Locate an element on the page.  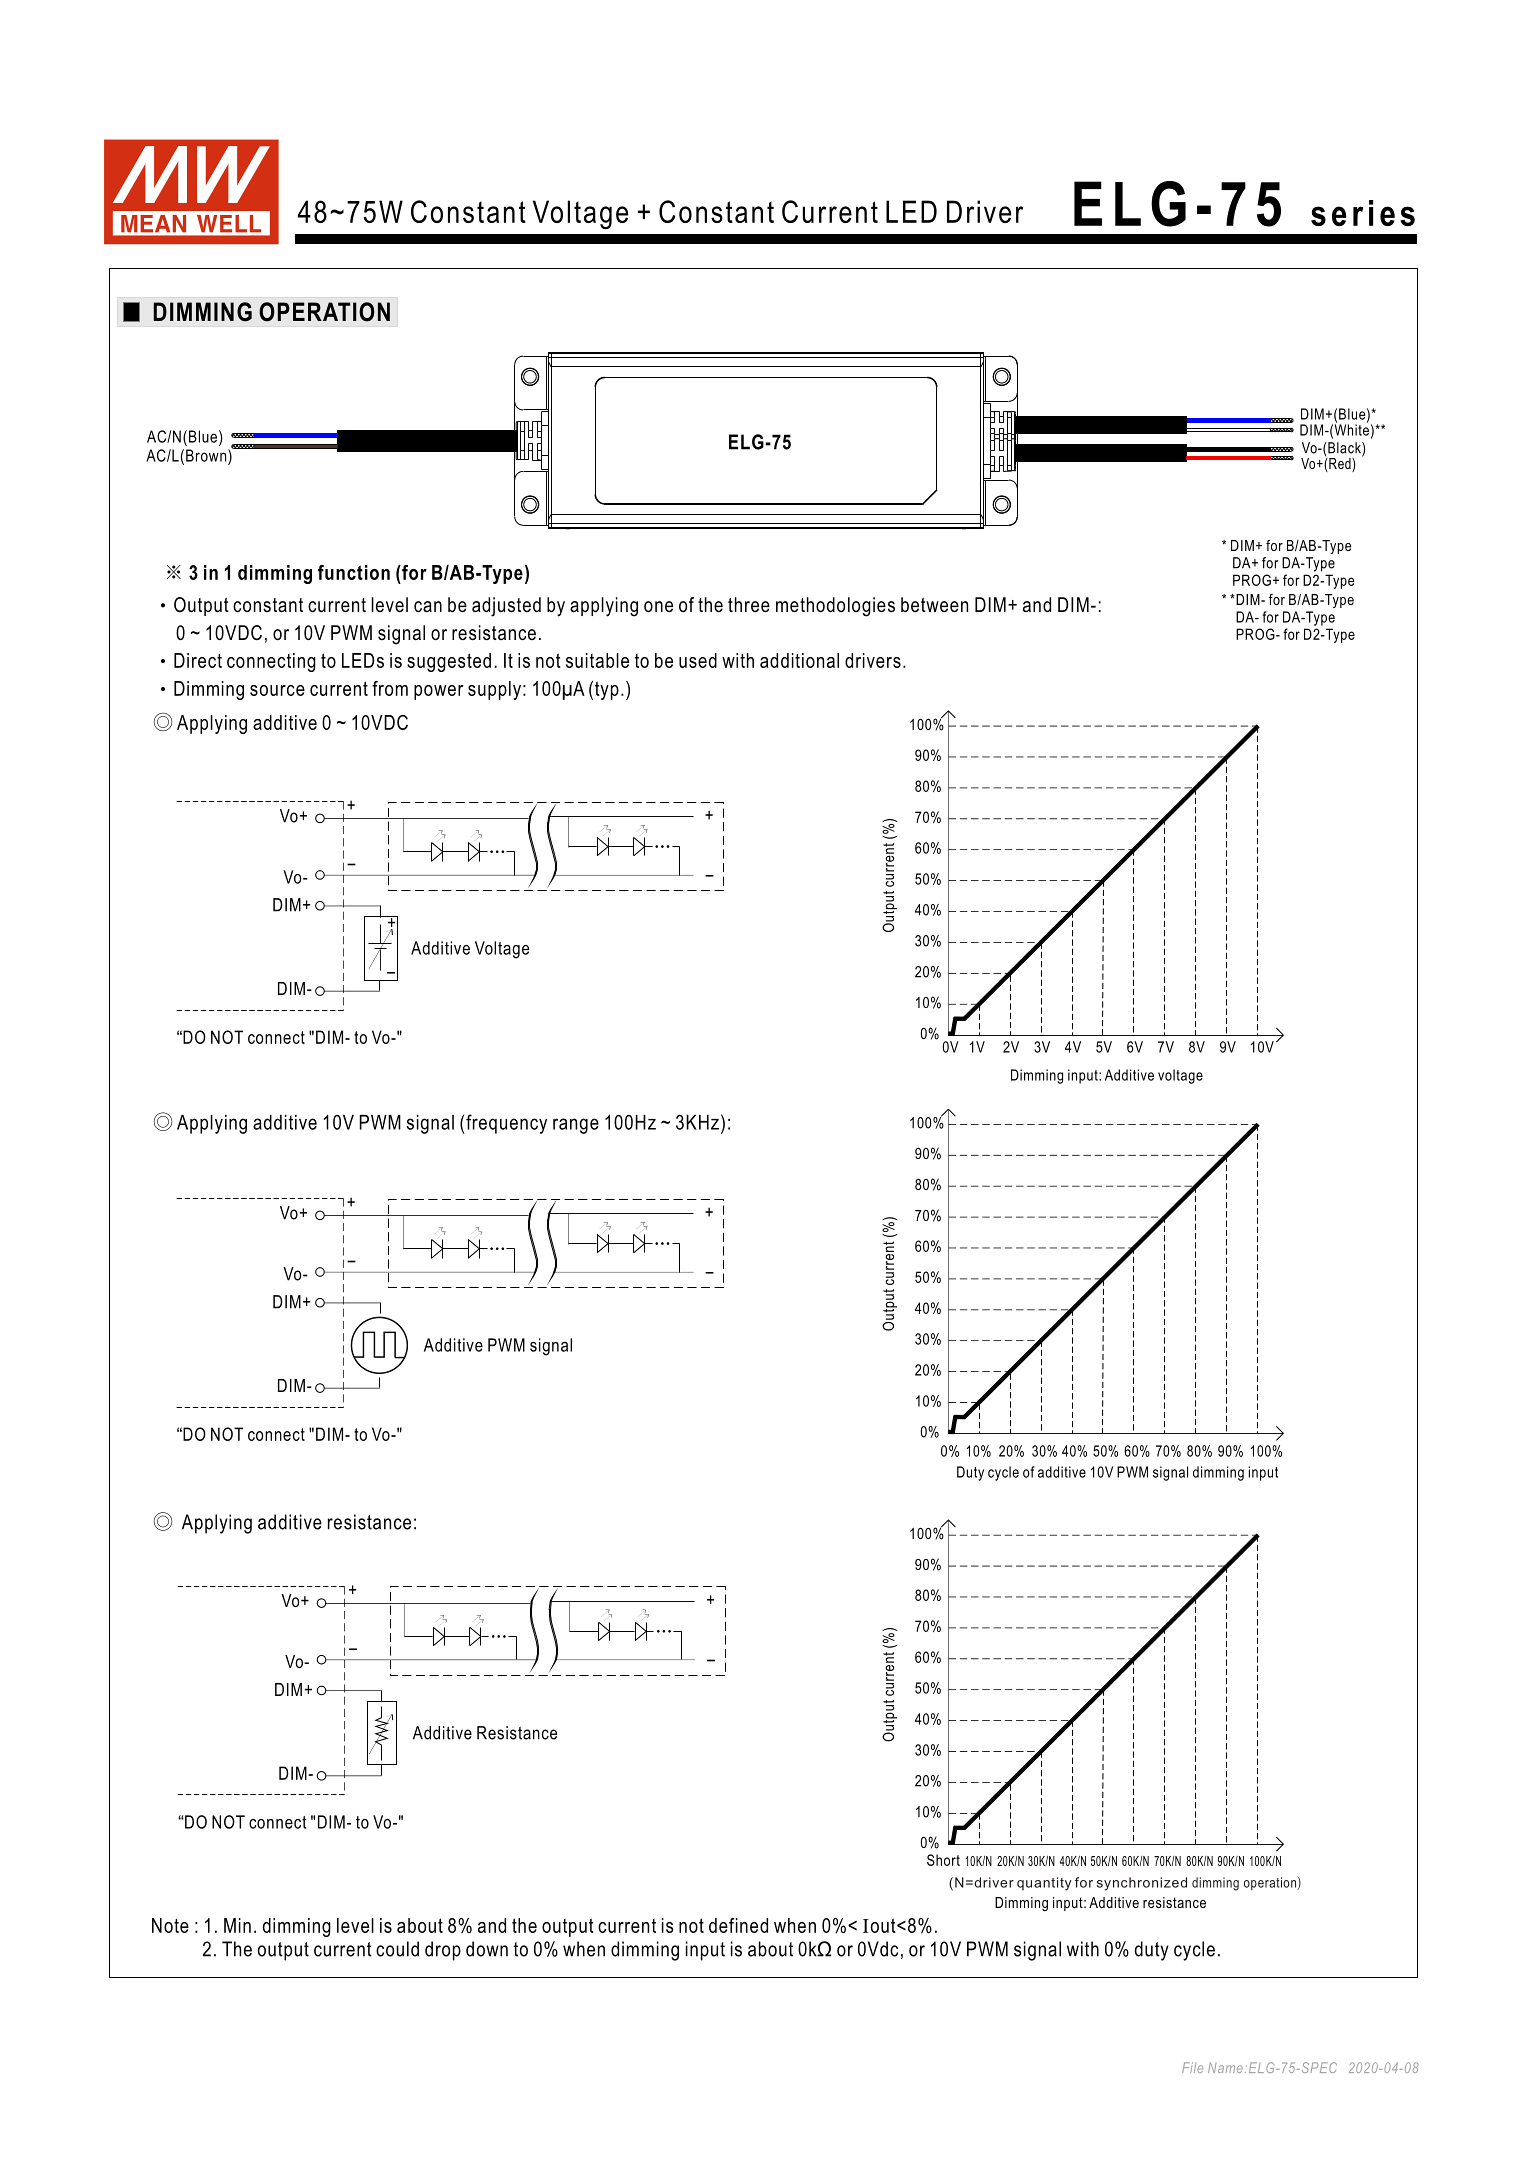
function is located at coordinates (354, 572).
